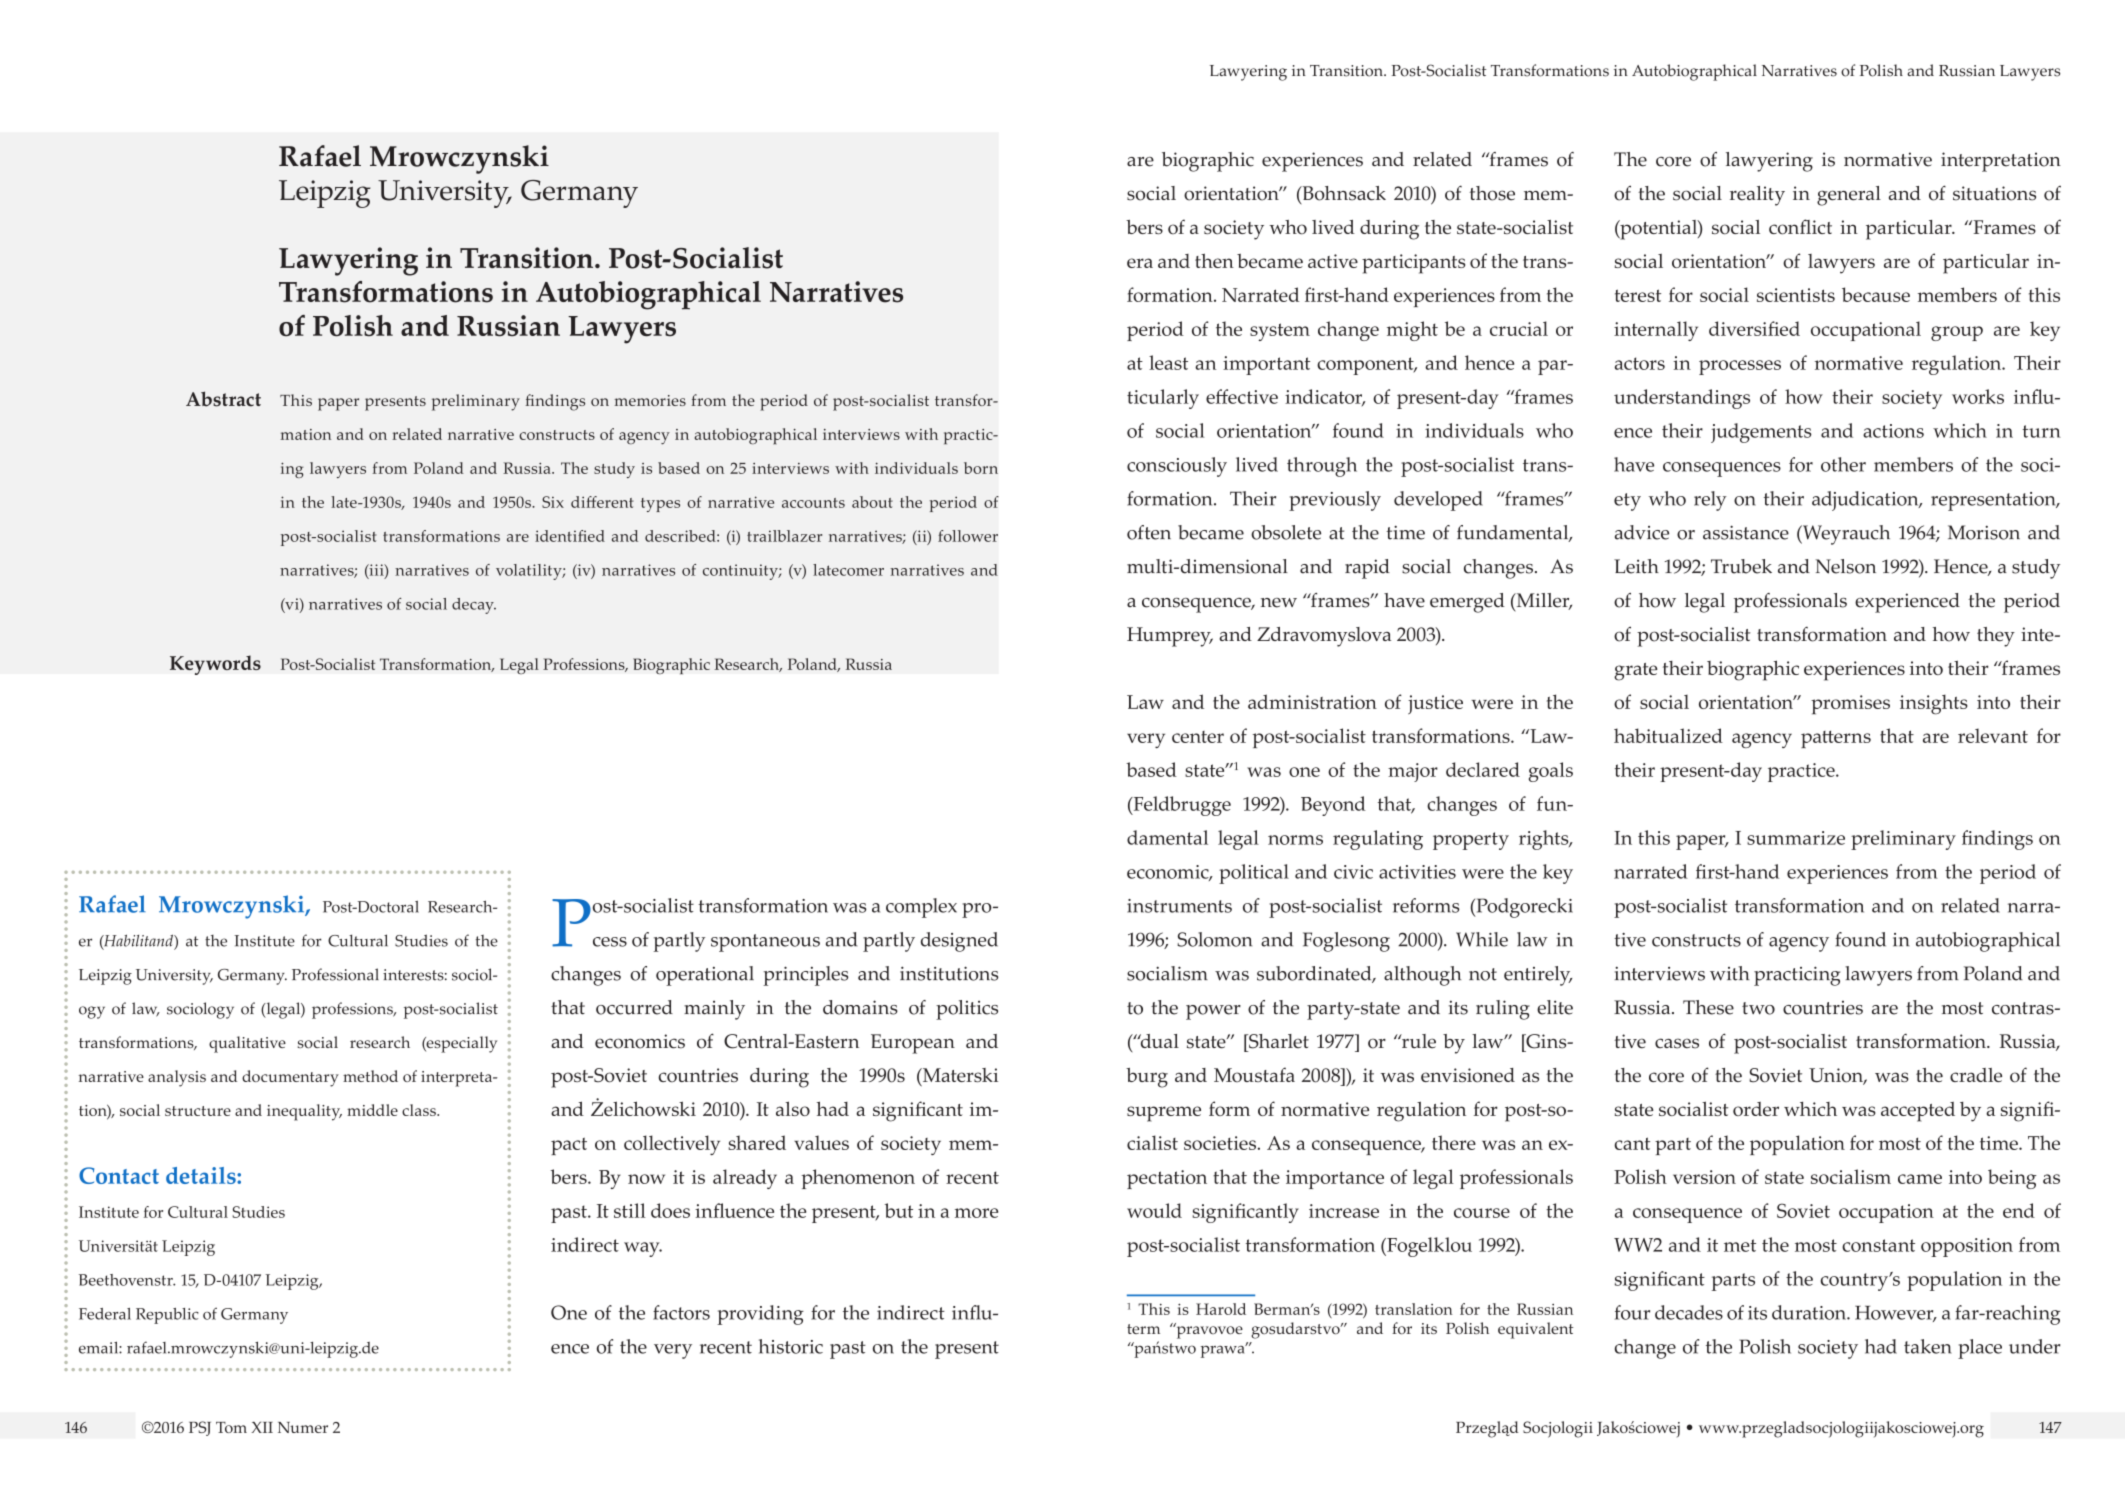  What do you see at coordinates (1846, 566) in the page?
I see `Nelson` at bounding box center [1846, 566].
